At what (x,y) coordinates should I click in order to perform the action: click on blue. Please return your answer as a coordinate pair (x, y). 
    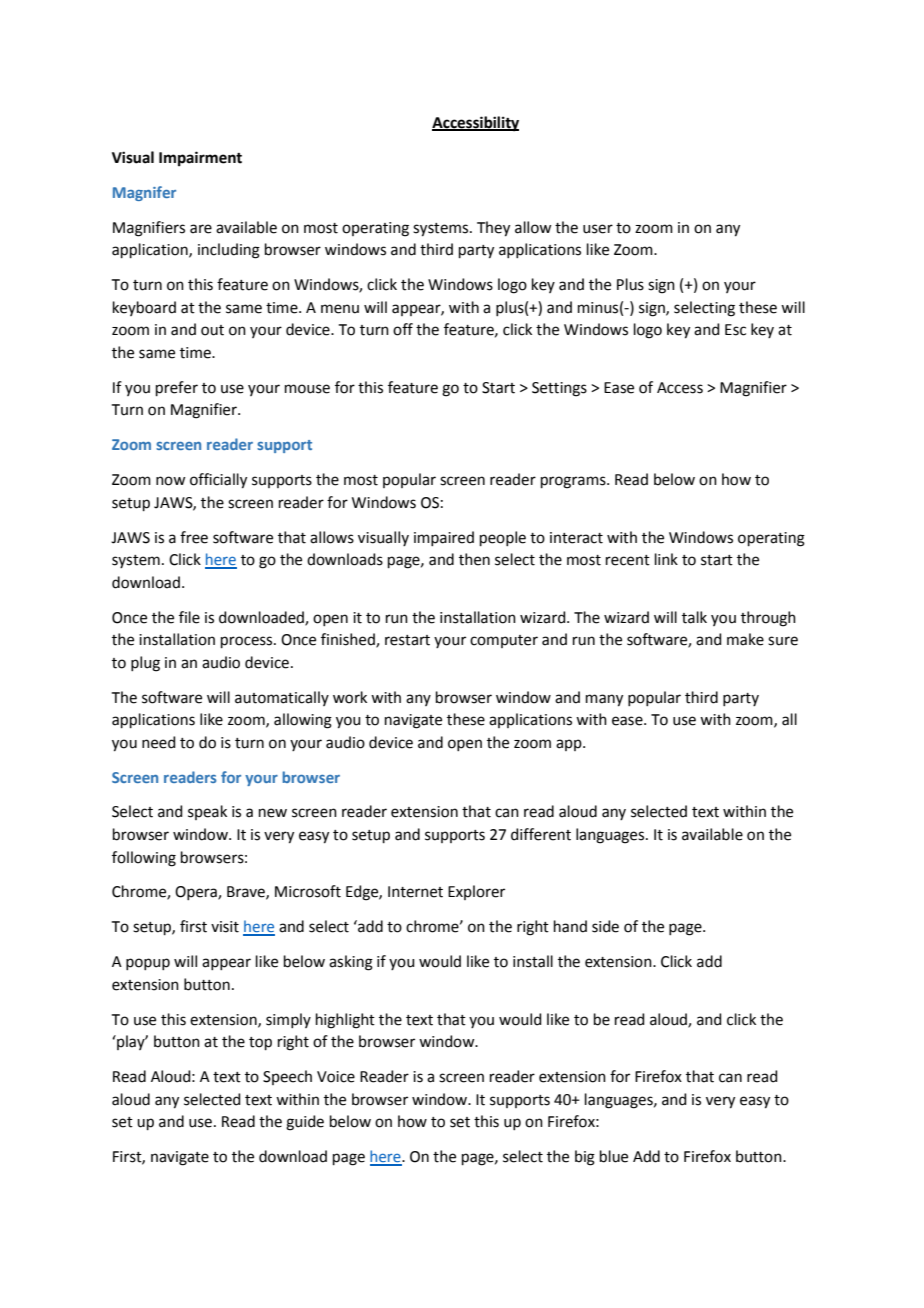
    Looking at the image, I should click on (614, 1156).
